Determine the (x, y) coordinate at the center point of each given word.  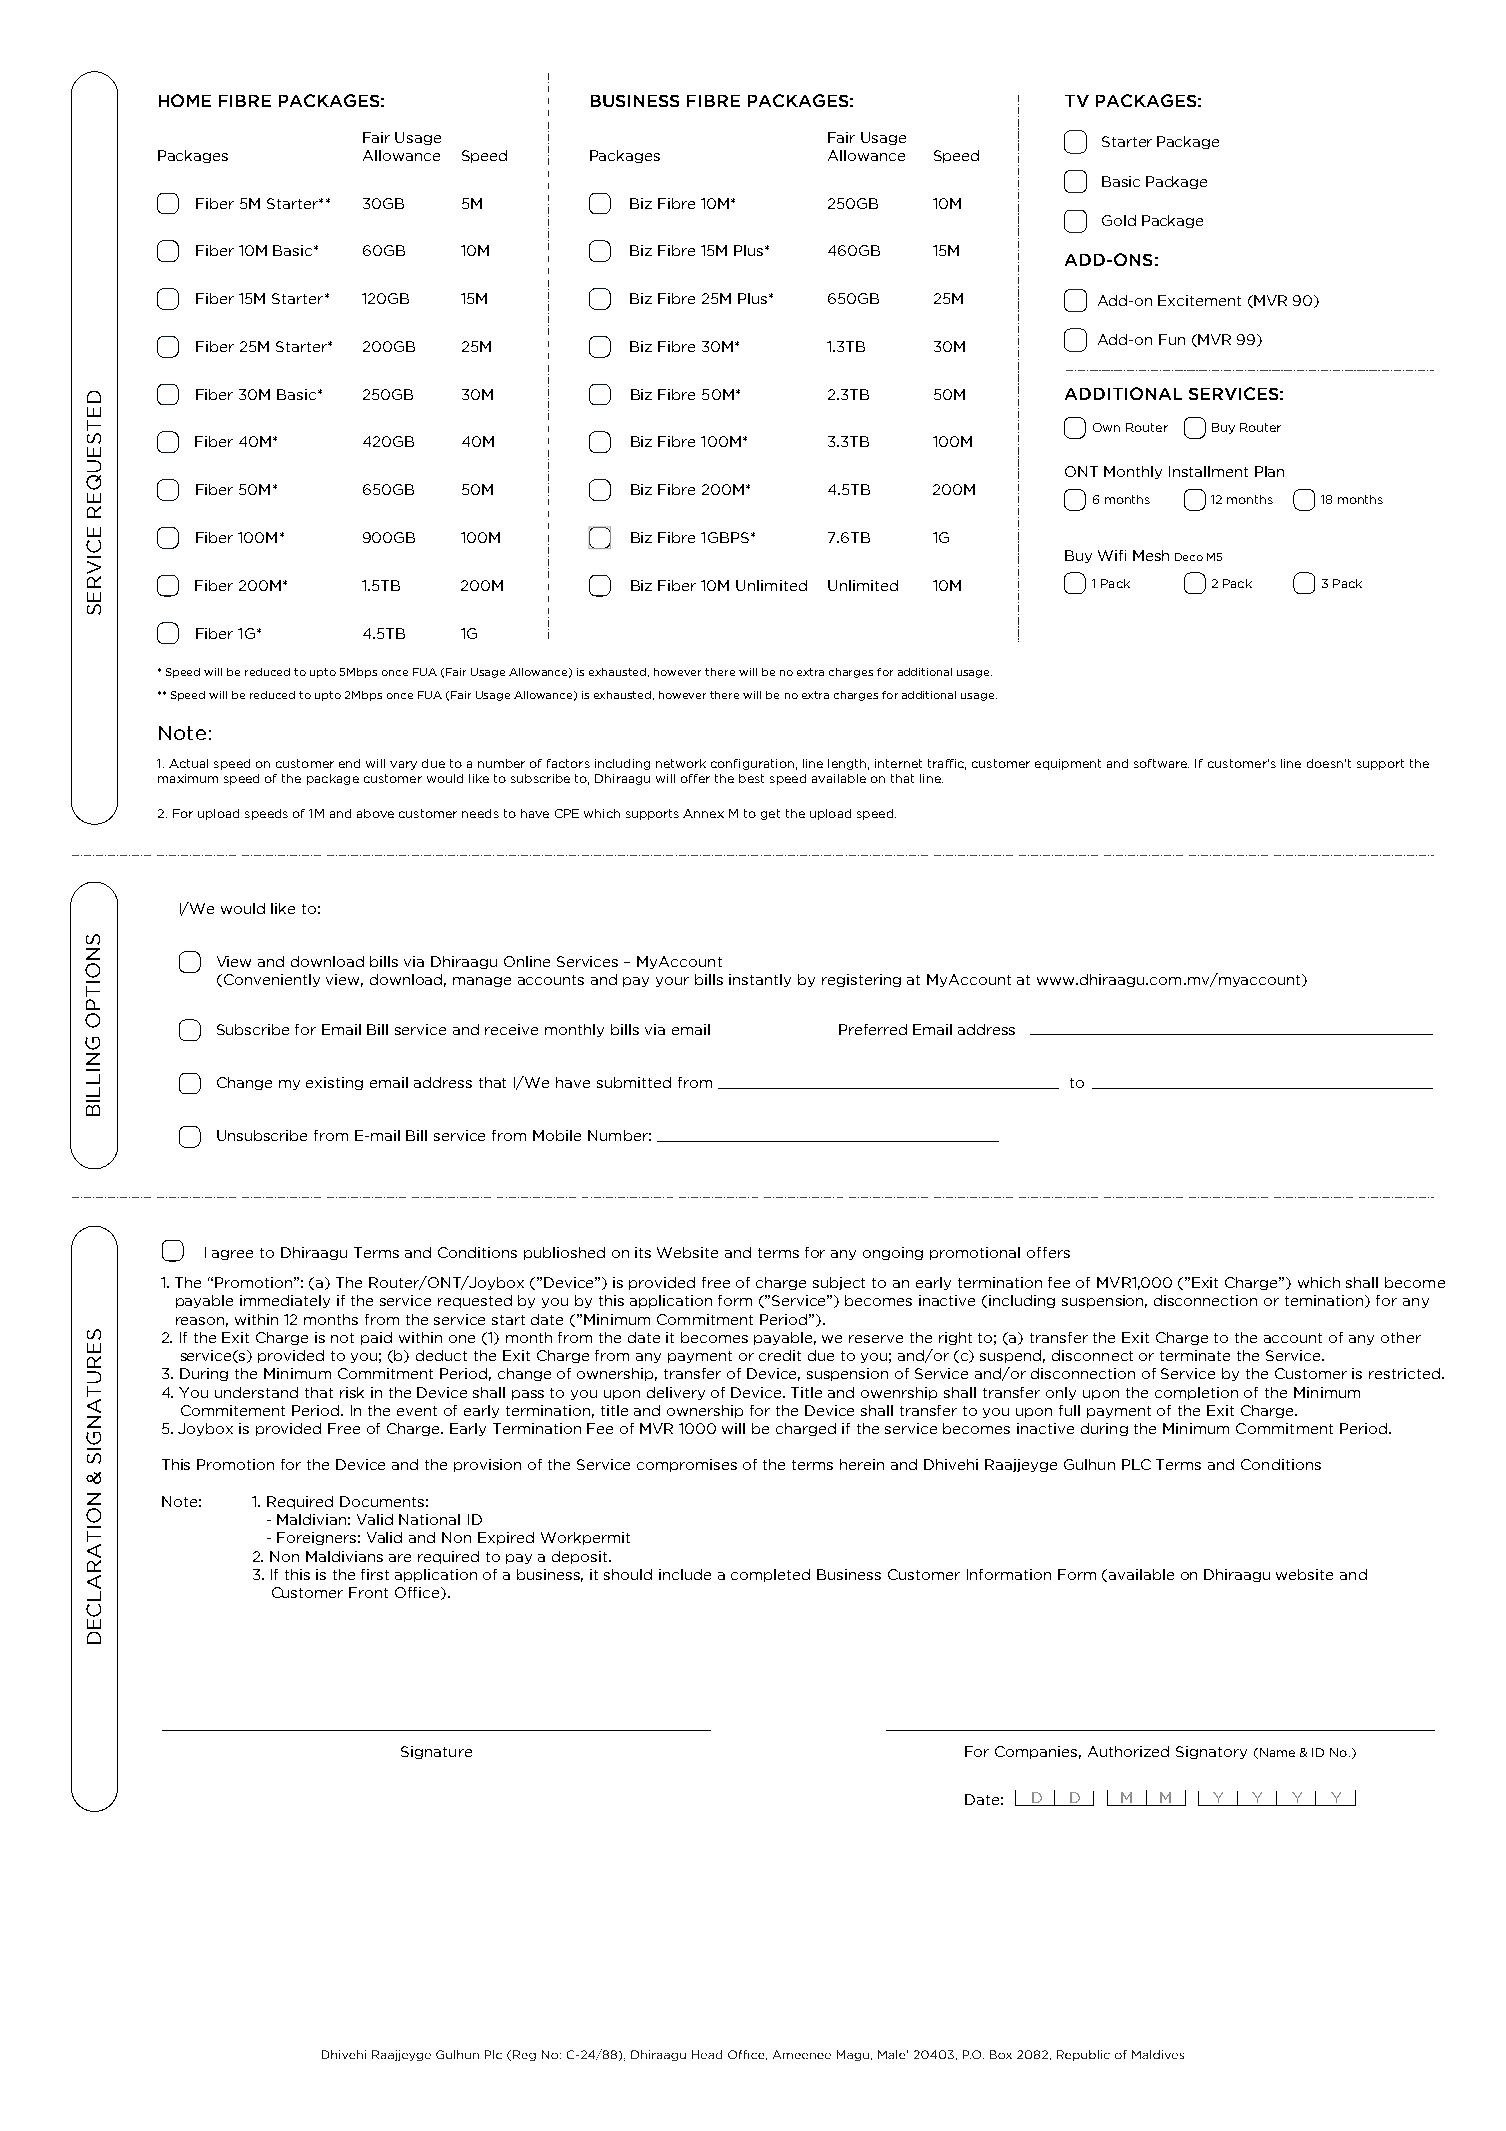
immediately (285, 1301)
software (1161, 763)
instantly (760, 980)
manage (482, 982)
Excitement (1199, 300)
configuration (752, 764)
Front (368, 1592)
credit (780, 1355)
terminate (1195, 1355)
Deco (1189, 557)
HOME (185, 100)
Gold (1119, 220)
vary (403, 765)
